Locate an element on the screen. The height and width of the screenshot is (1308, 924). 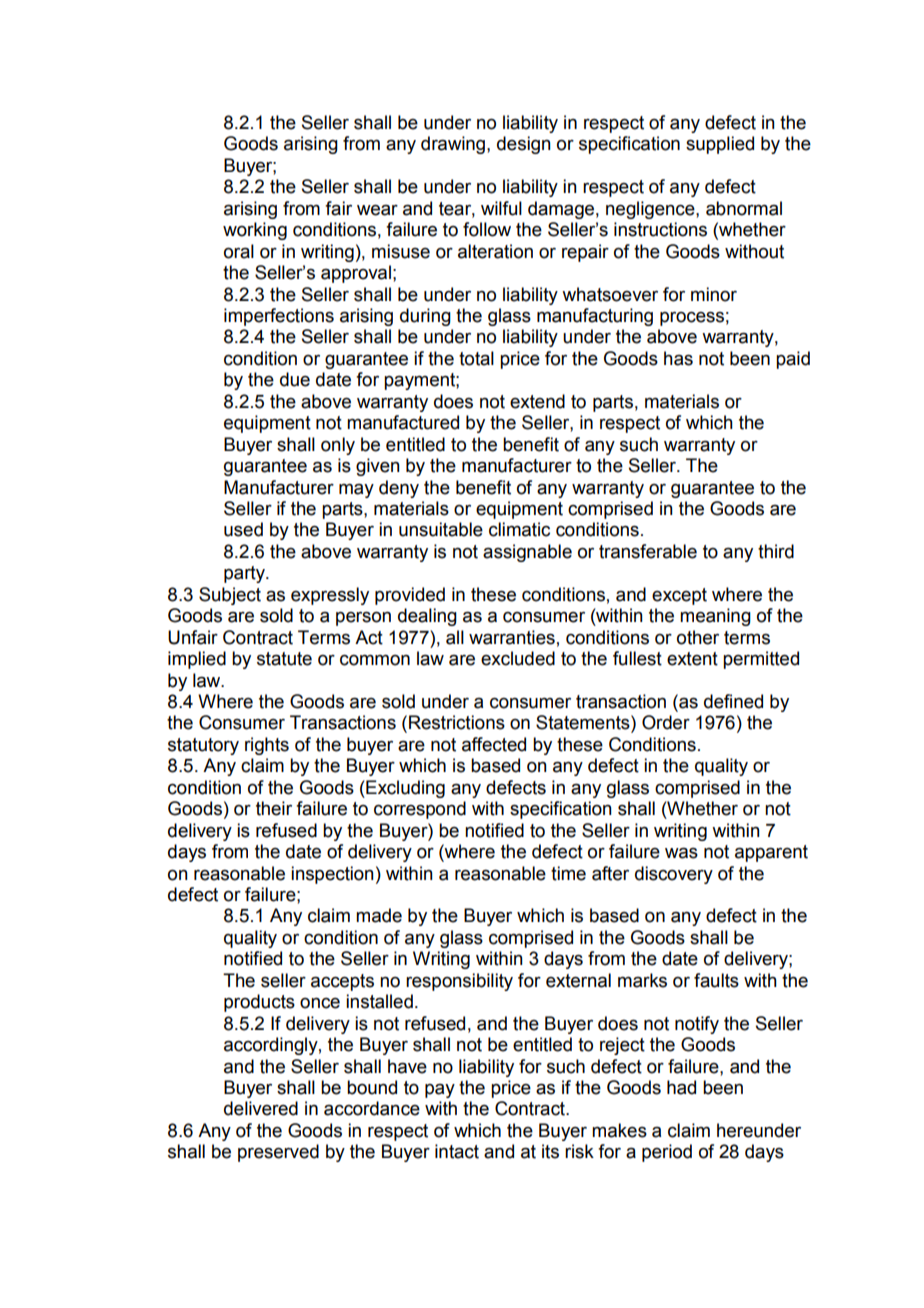
working is located at coordinates (255, 231).
